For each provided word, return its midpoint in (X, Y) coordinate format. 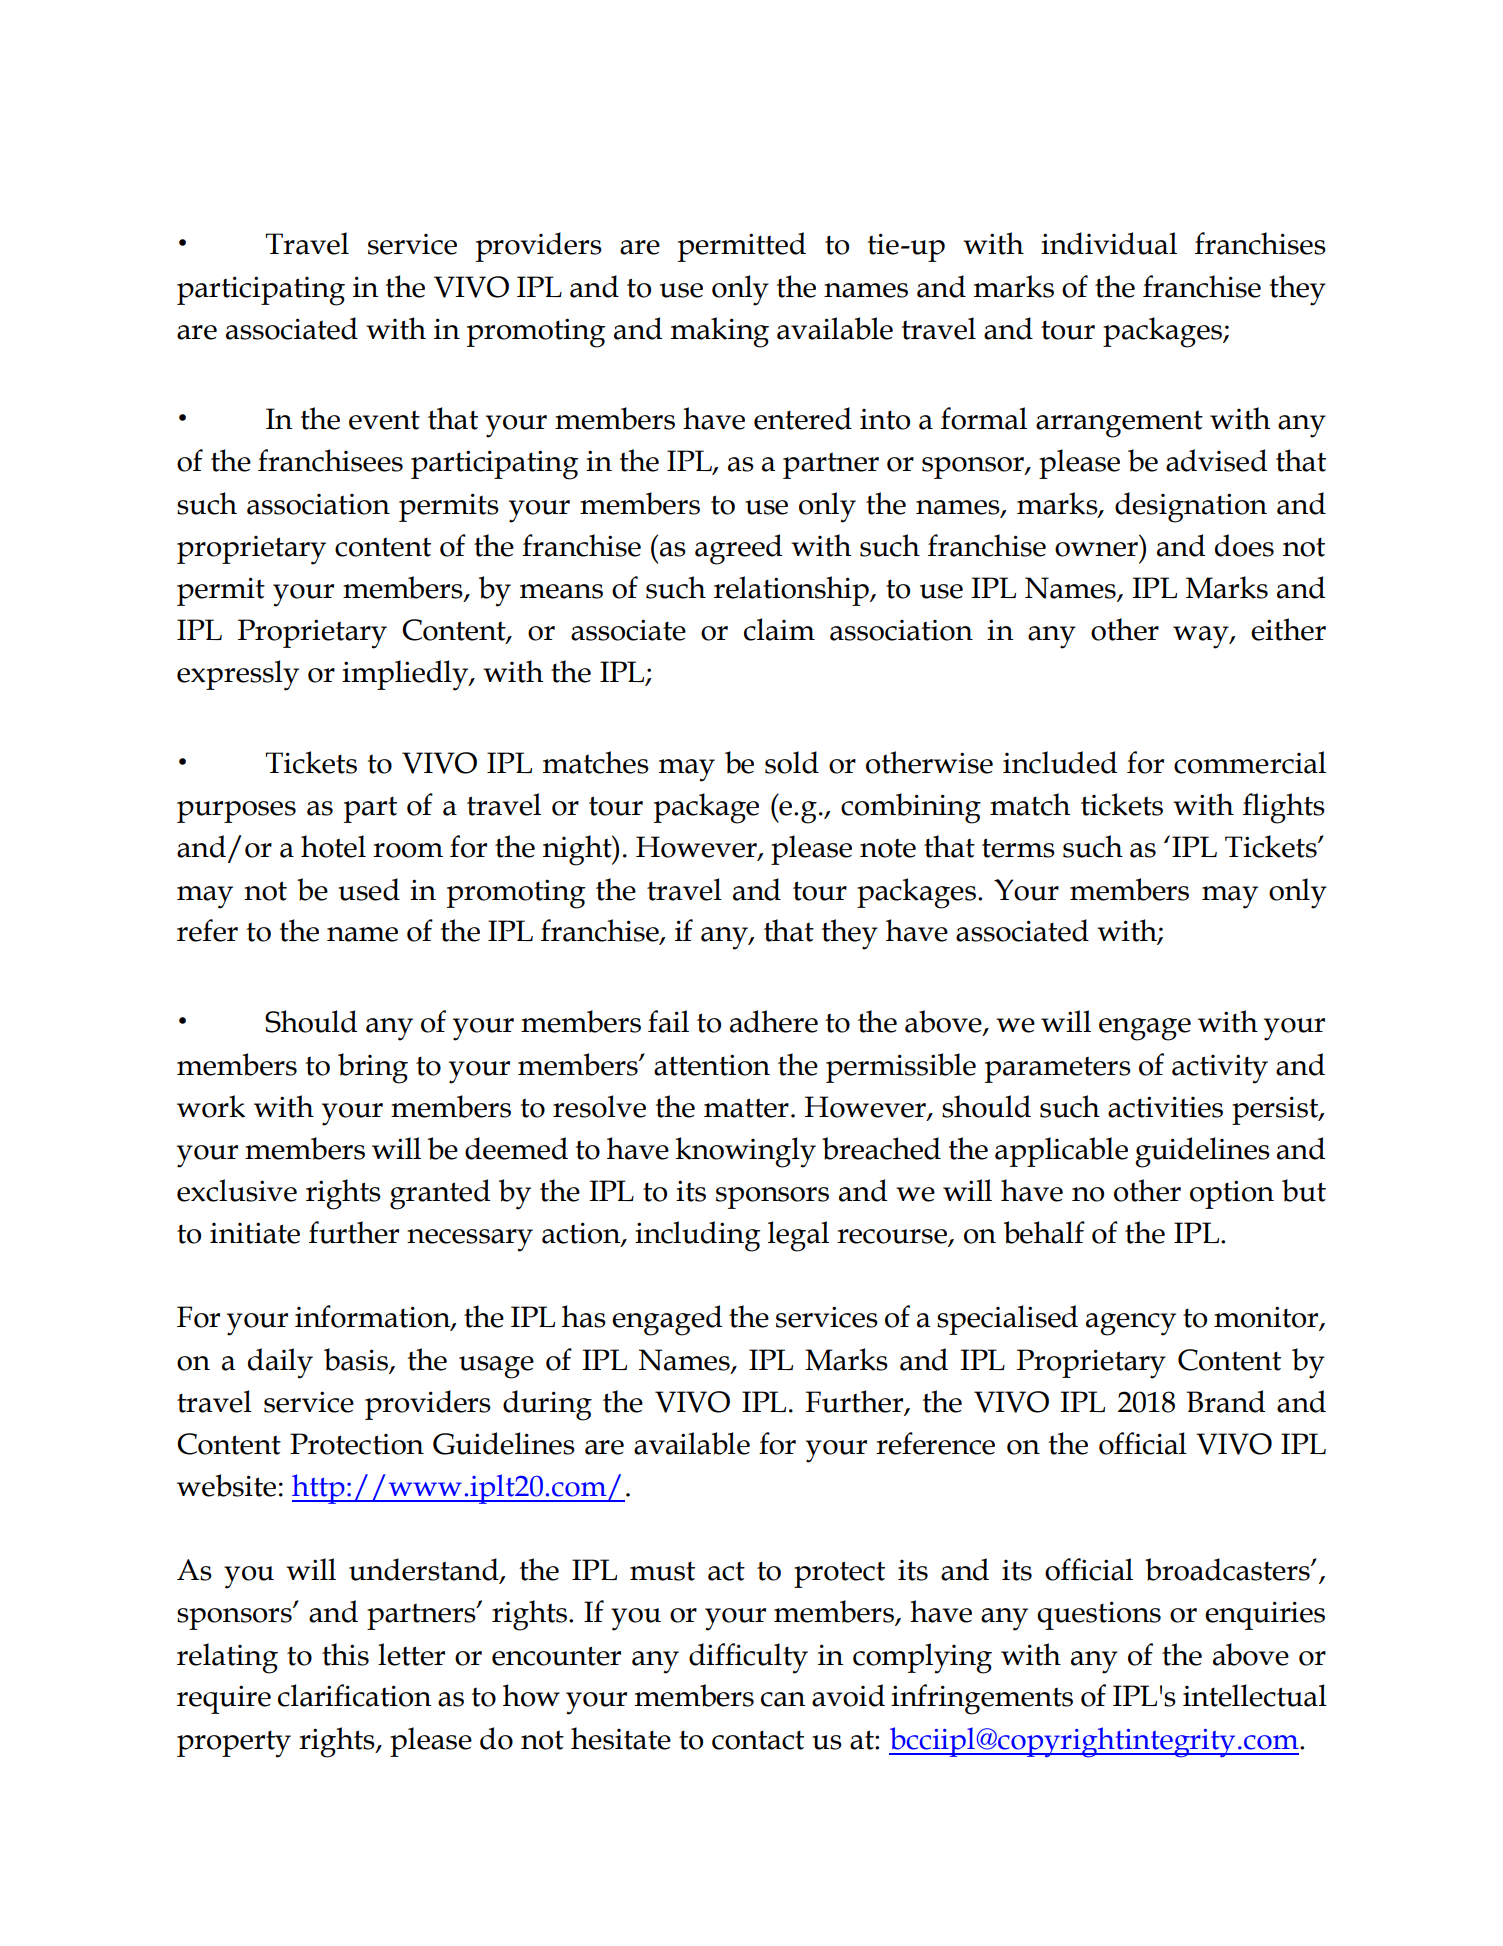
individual (1109, 243)
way (1202, 637)
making (720, 332)
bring (373, 1068)
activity (1220, 1069)
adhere (774, 1021)
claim (779, 629)
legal (798, 1236)
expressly (238, 675)
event (384, 420)
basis (357, 1360)
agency (1131, 1324)
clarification (355, 1695)
